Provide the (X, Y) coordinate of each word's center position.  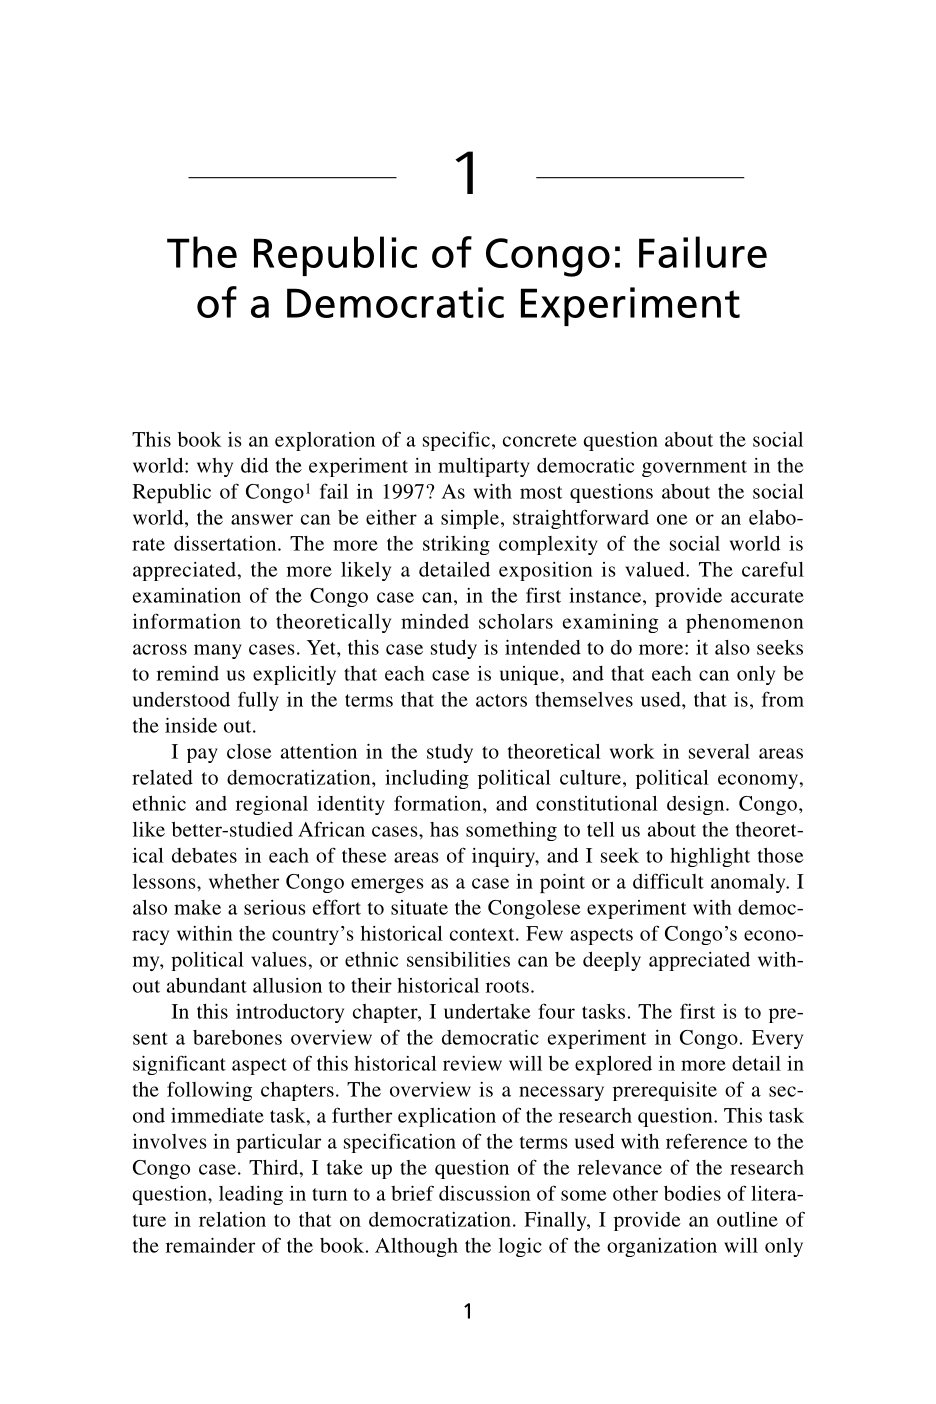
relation (232, 1219)
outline (747, 1219)
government (694, 468)
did (254, 465)
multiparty (484, 467)
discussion (485, 1193)
